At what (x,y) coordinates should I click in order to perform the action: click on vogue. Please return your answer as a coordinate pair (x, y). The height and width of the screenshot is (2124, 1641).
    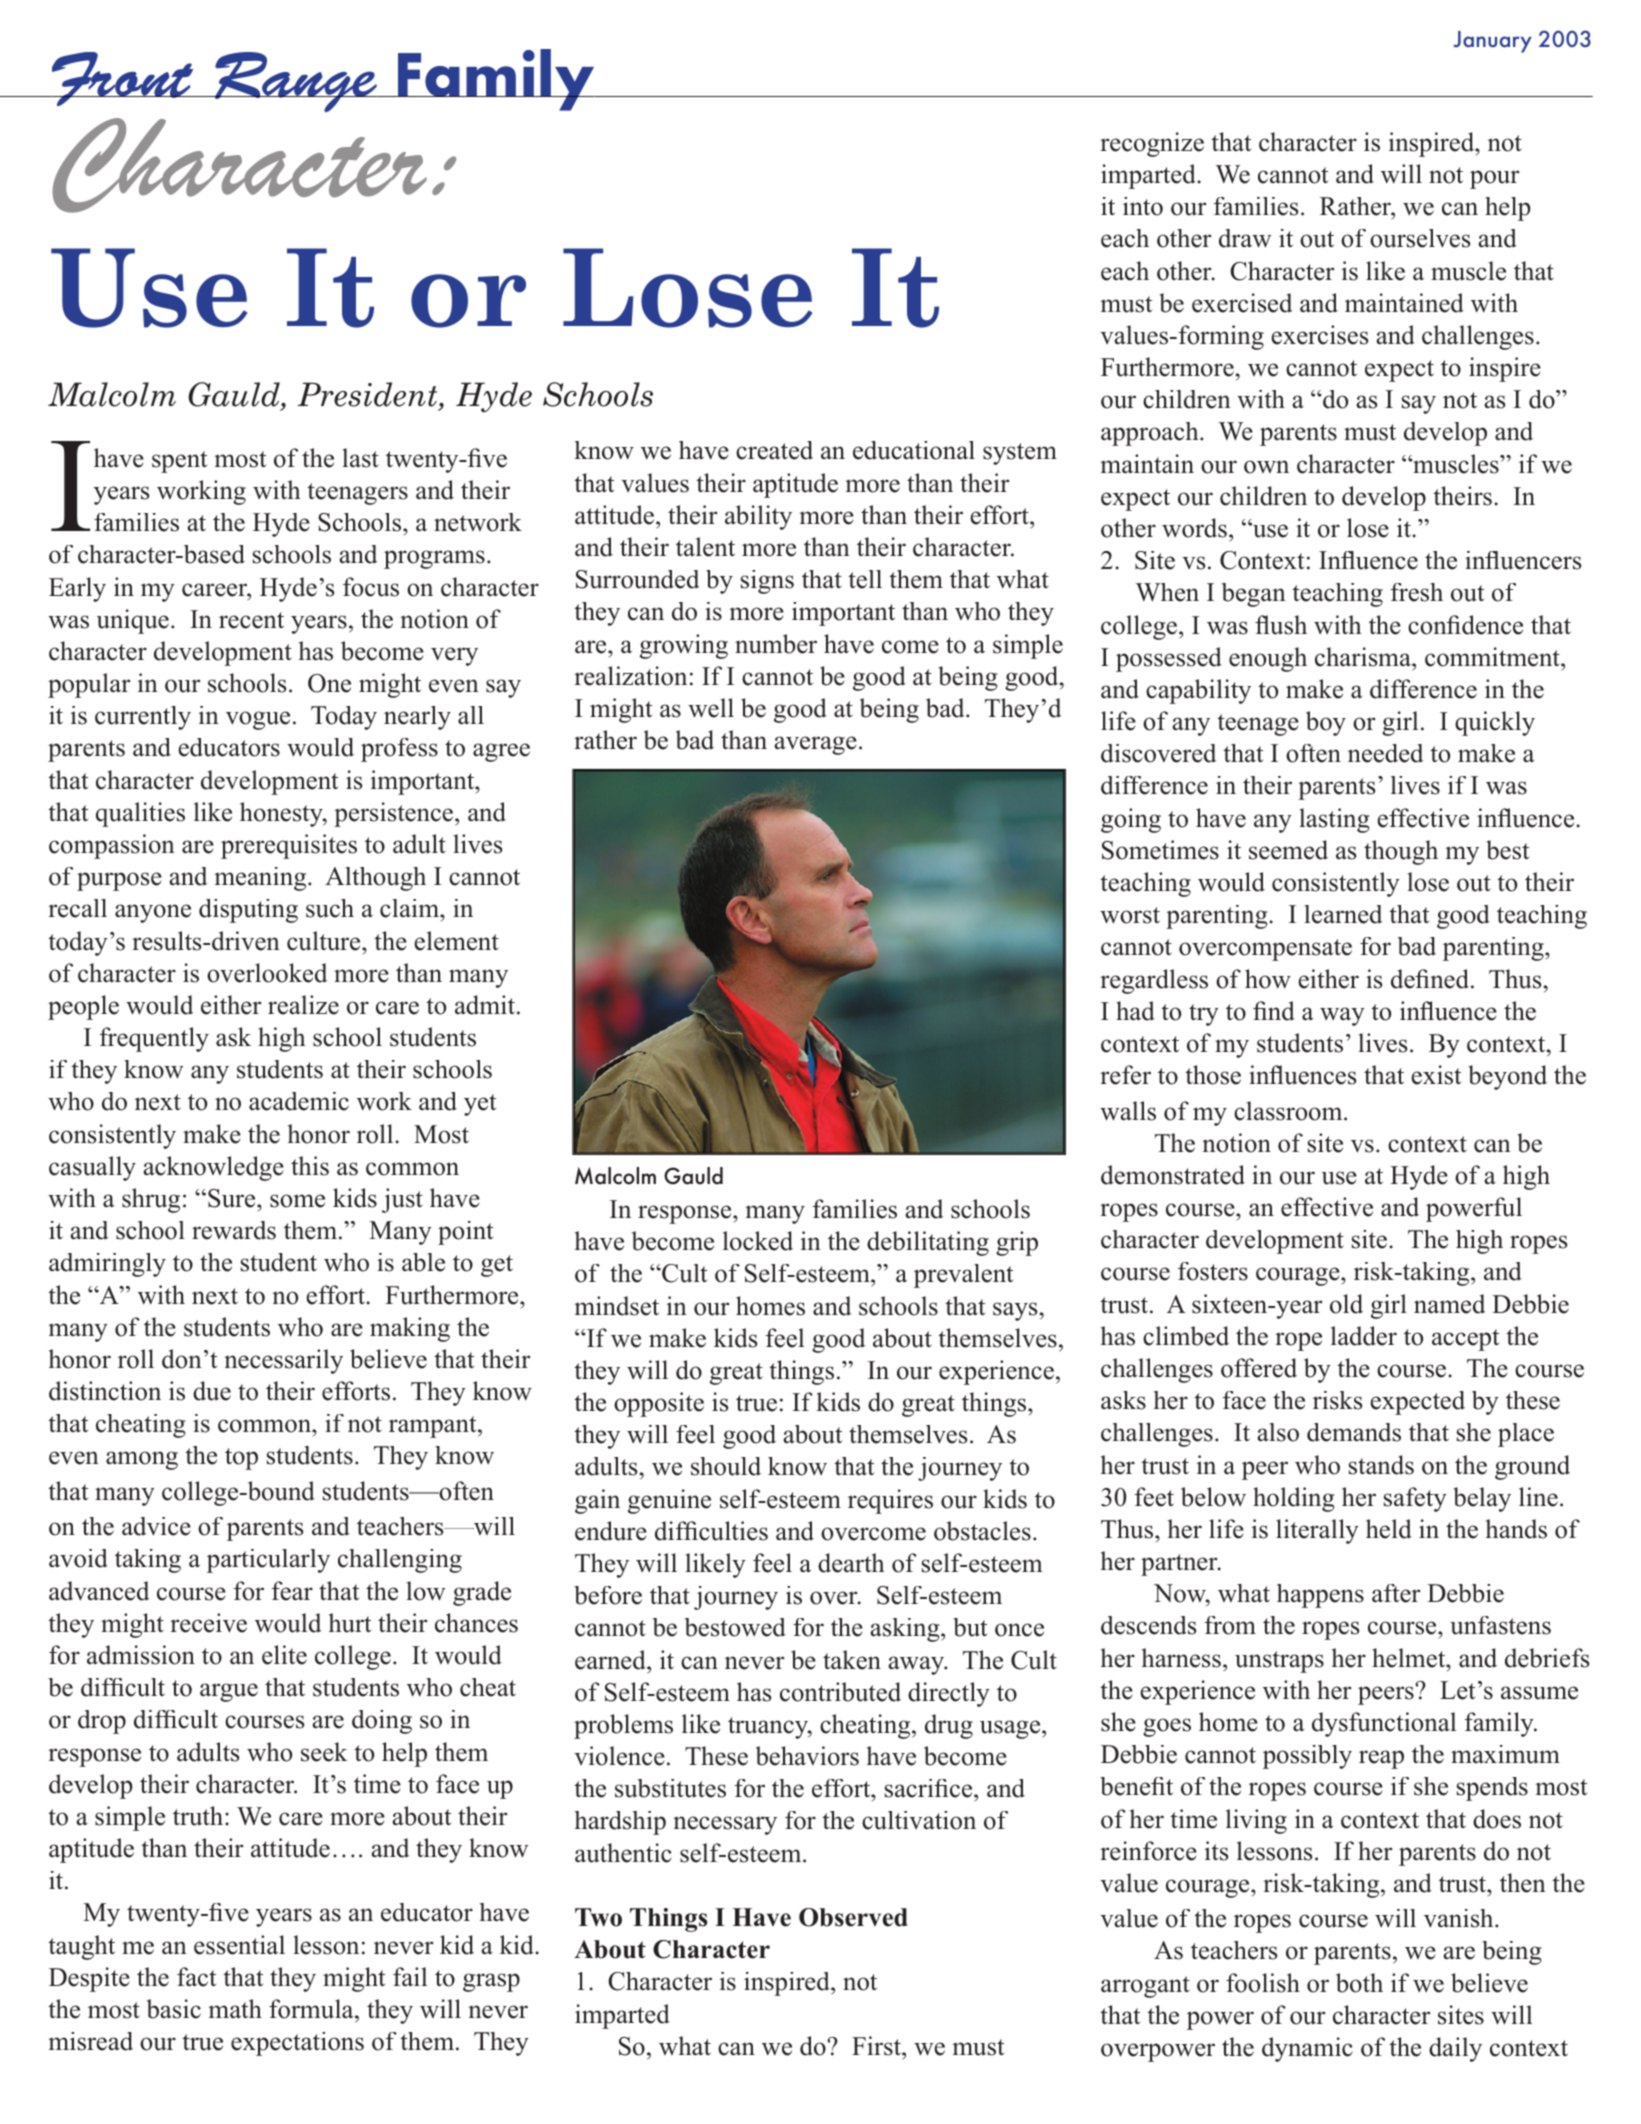
    Looking at the image, I should click on (258, 720).
